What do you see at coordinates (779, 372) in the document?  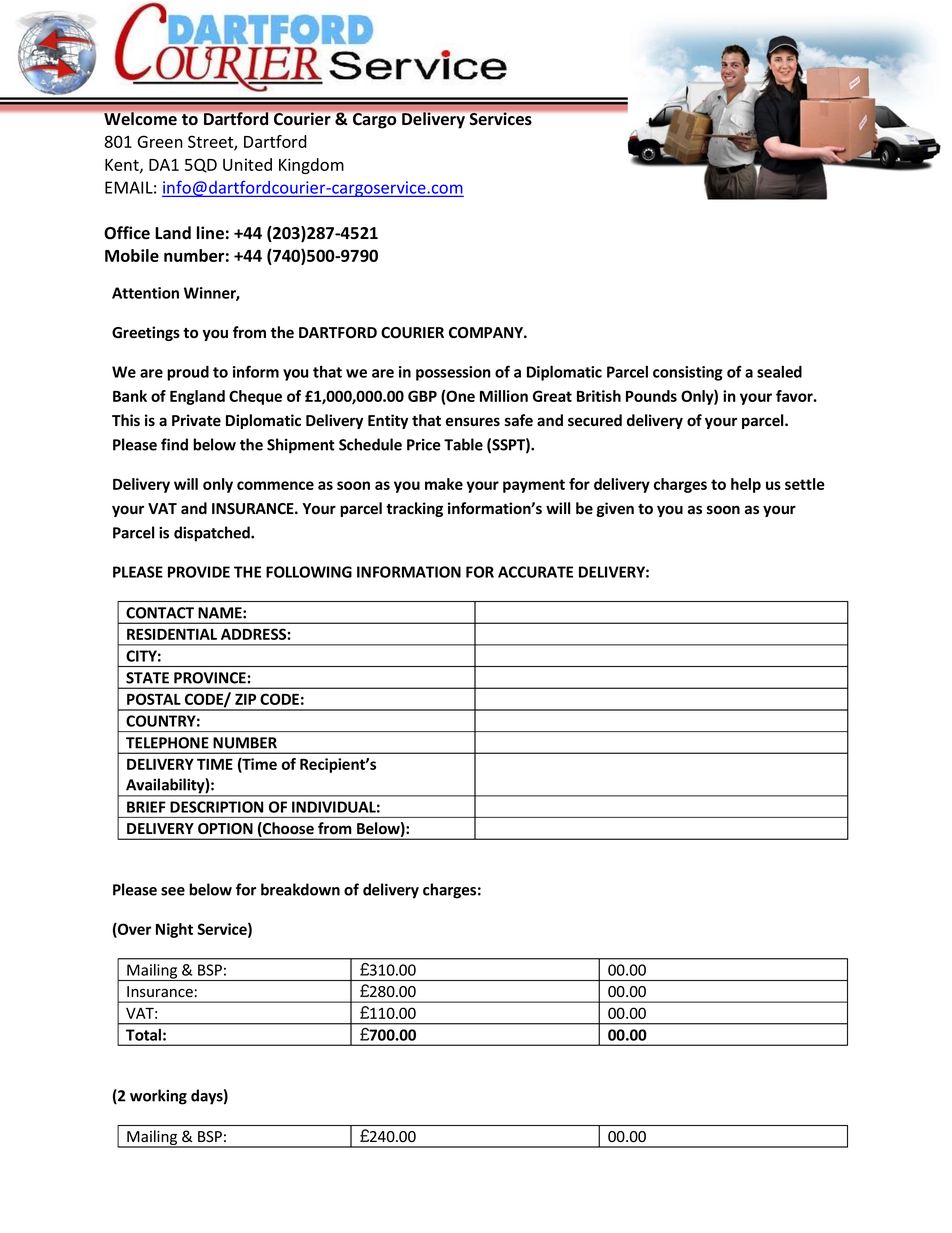 I see `sealed` at bounding box center [779, 372].
